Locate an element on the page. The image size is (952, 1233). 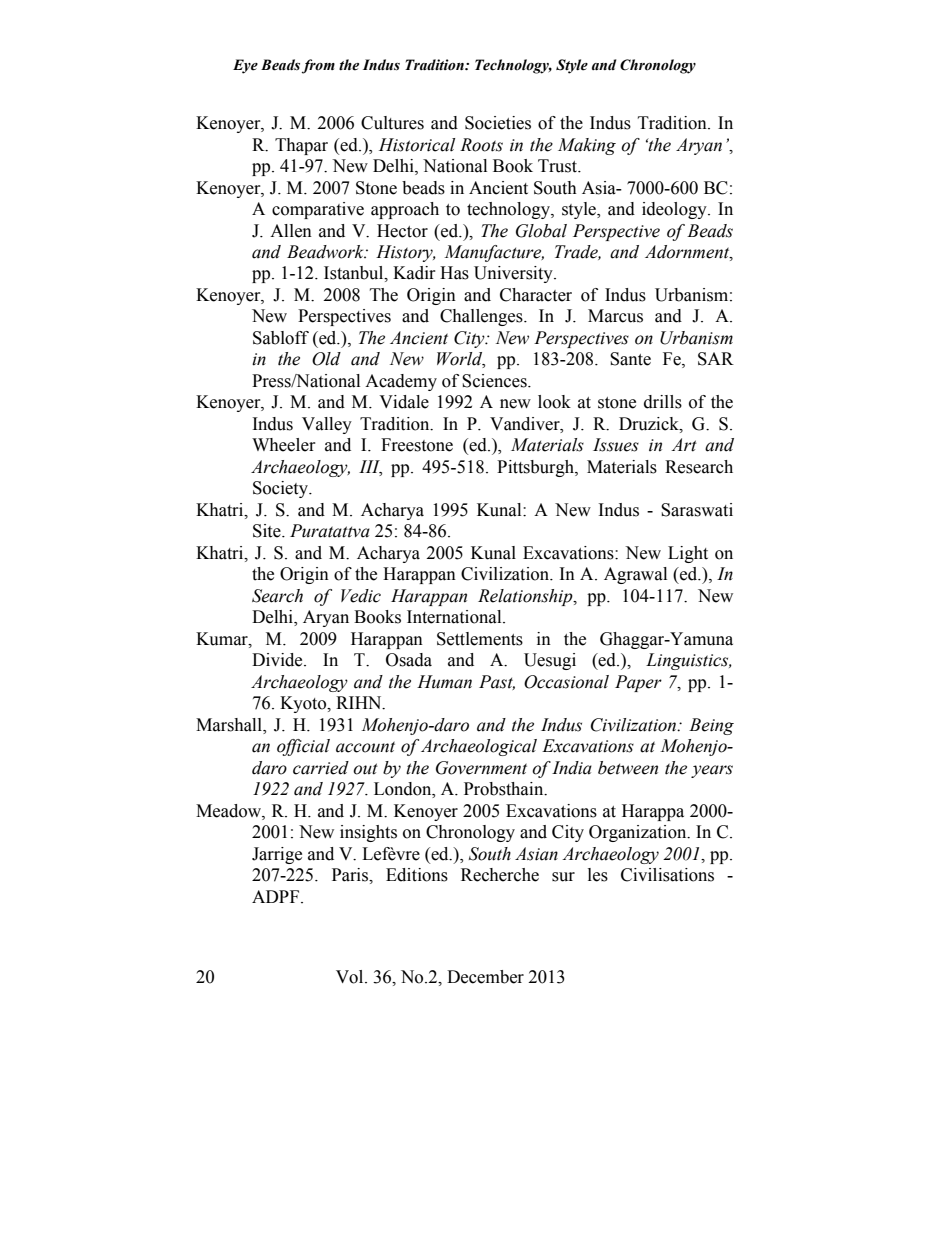
Civilisations is located at coordinates (667, 875).
